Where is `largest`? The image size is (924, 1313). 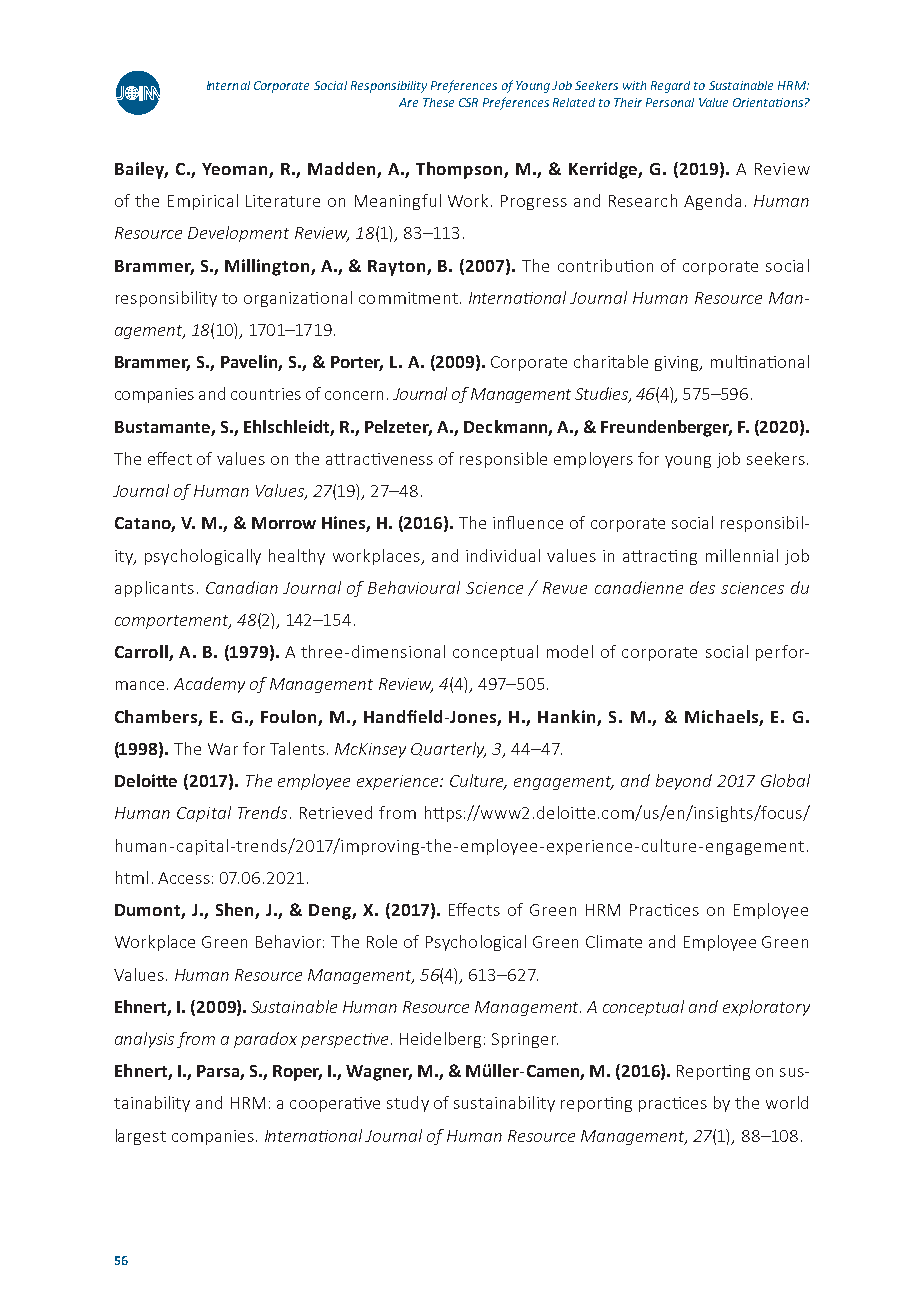
largest is located at coordinates (141, 1137).
